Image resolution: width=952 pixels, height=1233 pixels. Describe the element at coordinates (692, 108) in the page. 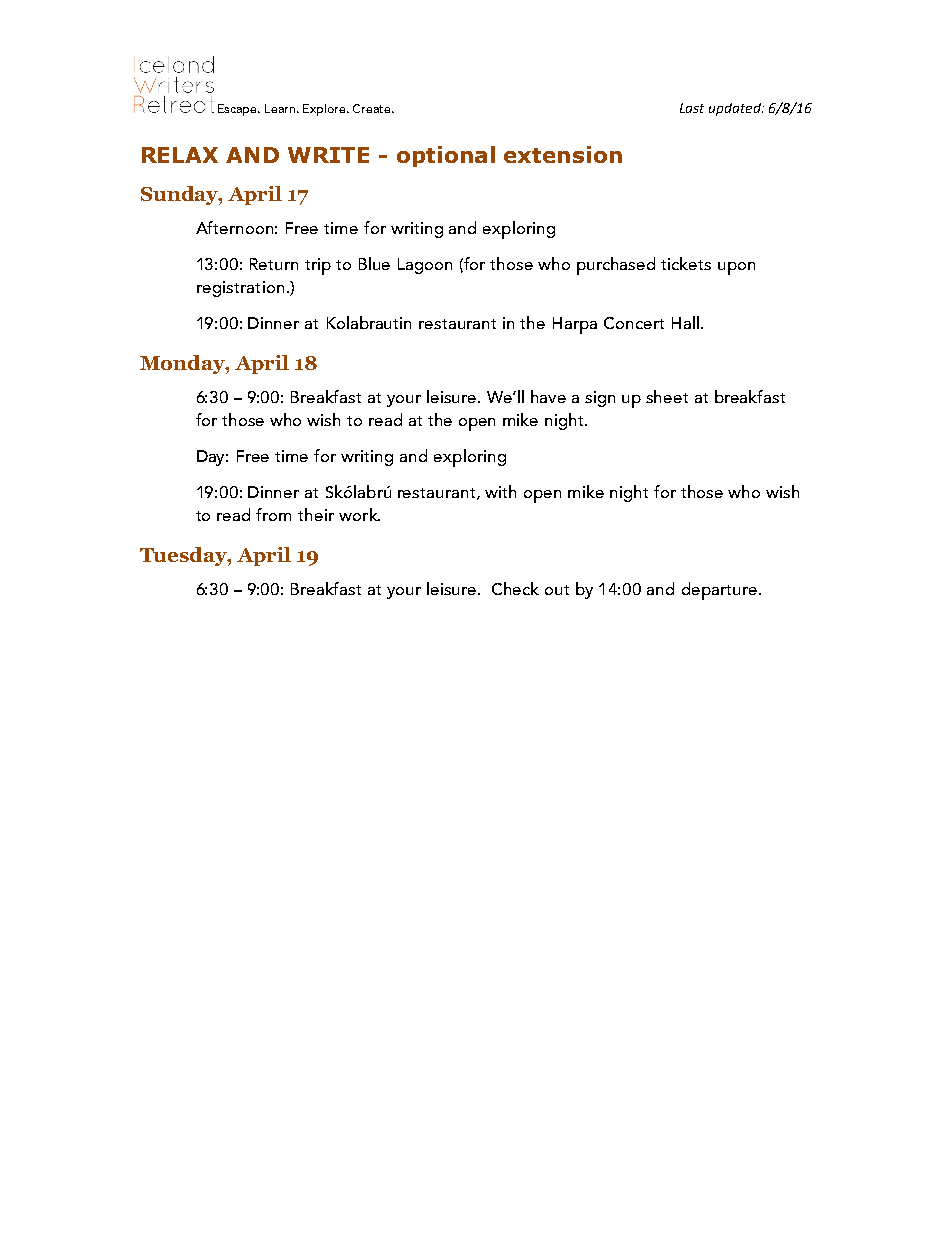

I see `Last` at that location.
